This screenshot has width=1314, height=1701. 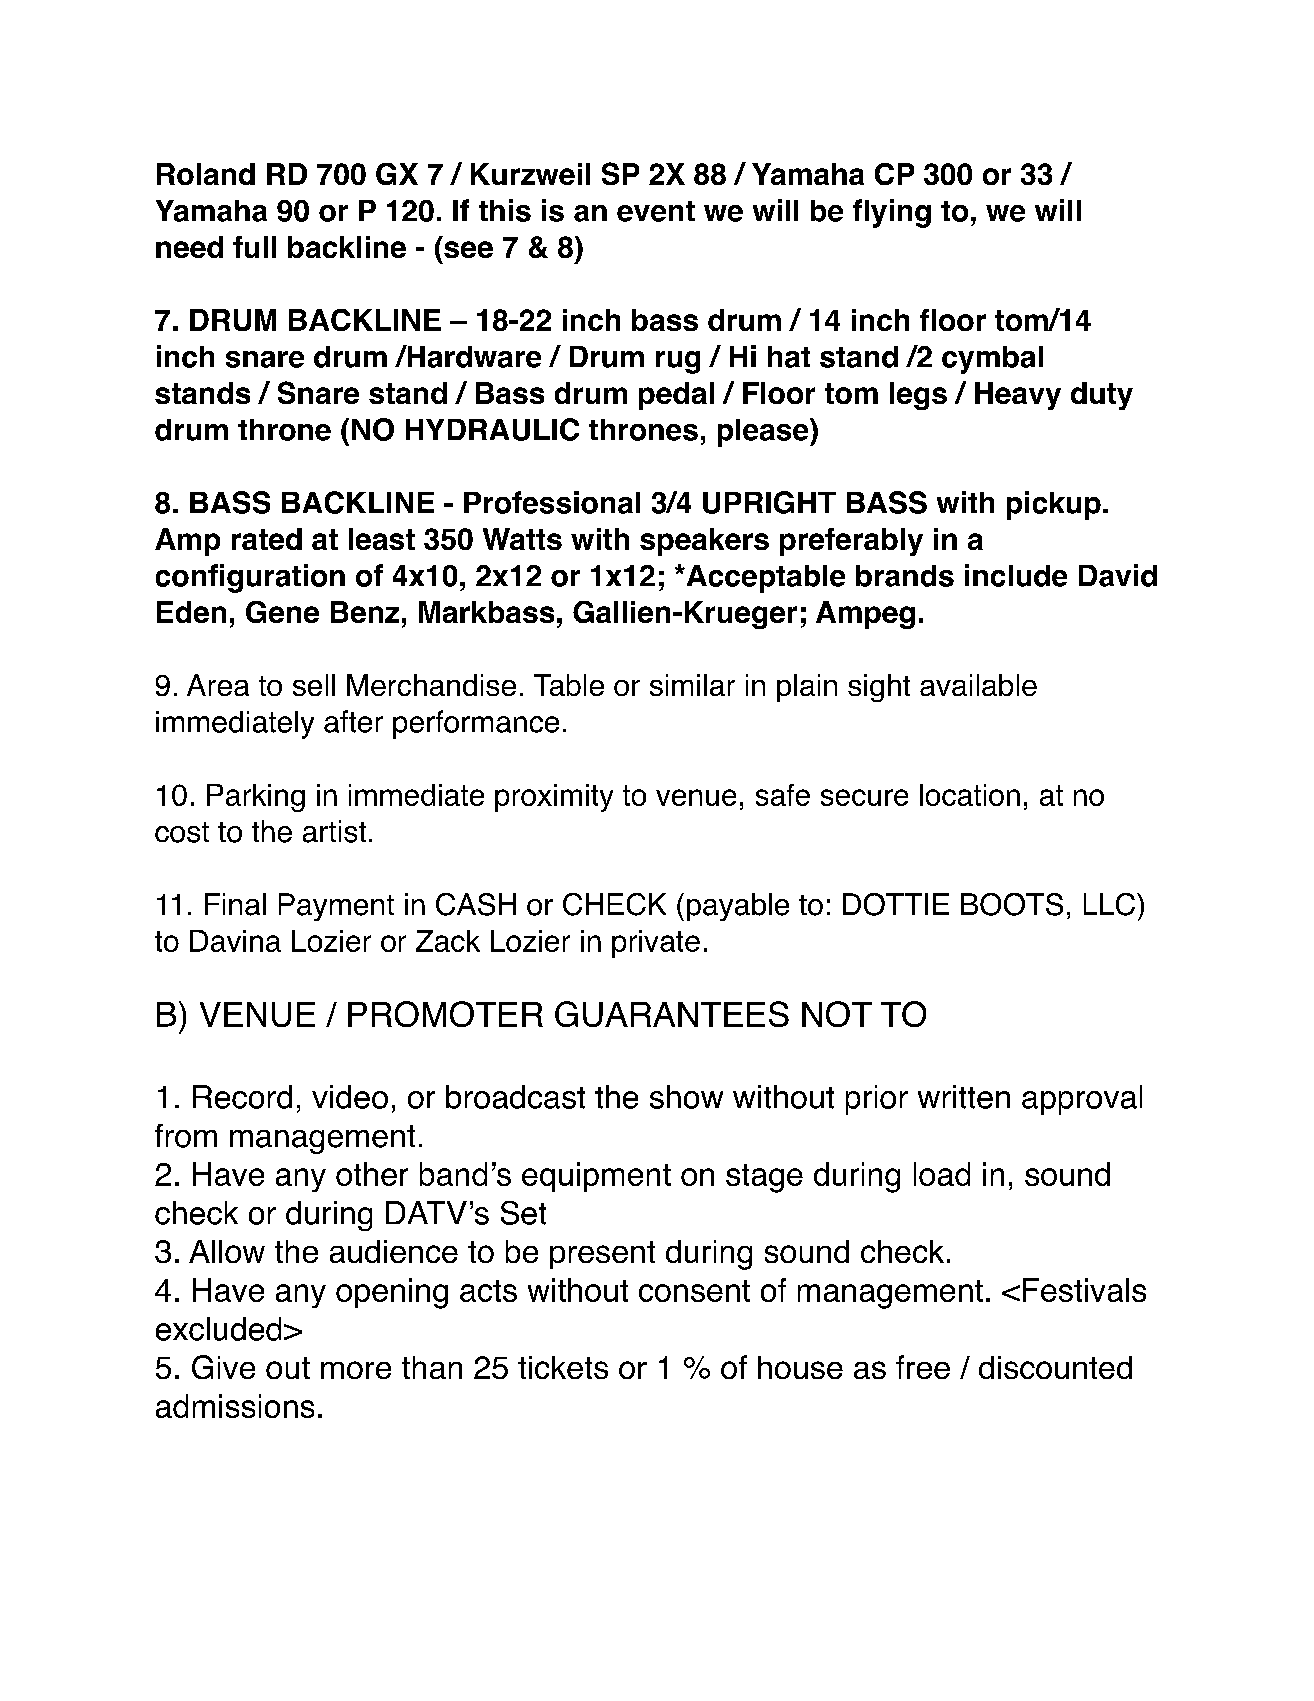 I want to click on speakers, so click(x=704, y=542).
